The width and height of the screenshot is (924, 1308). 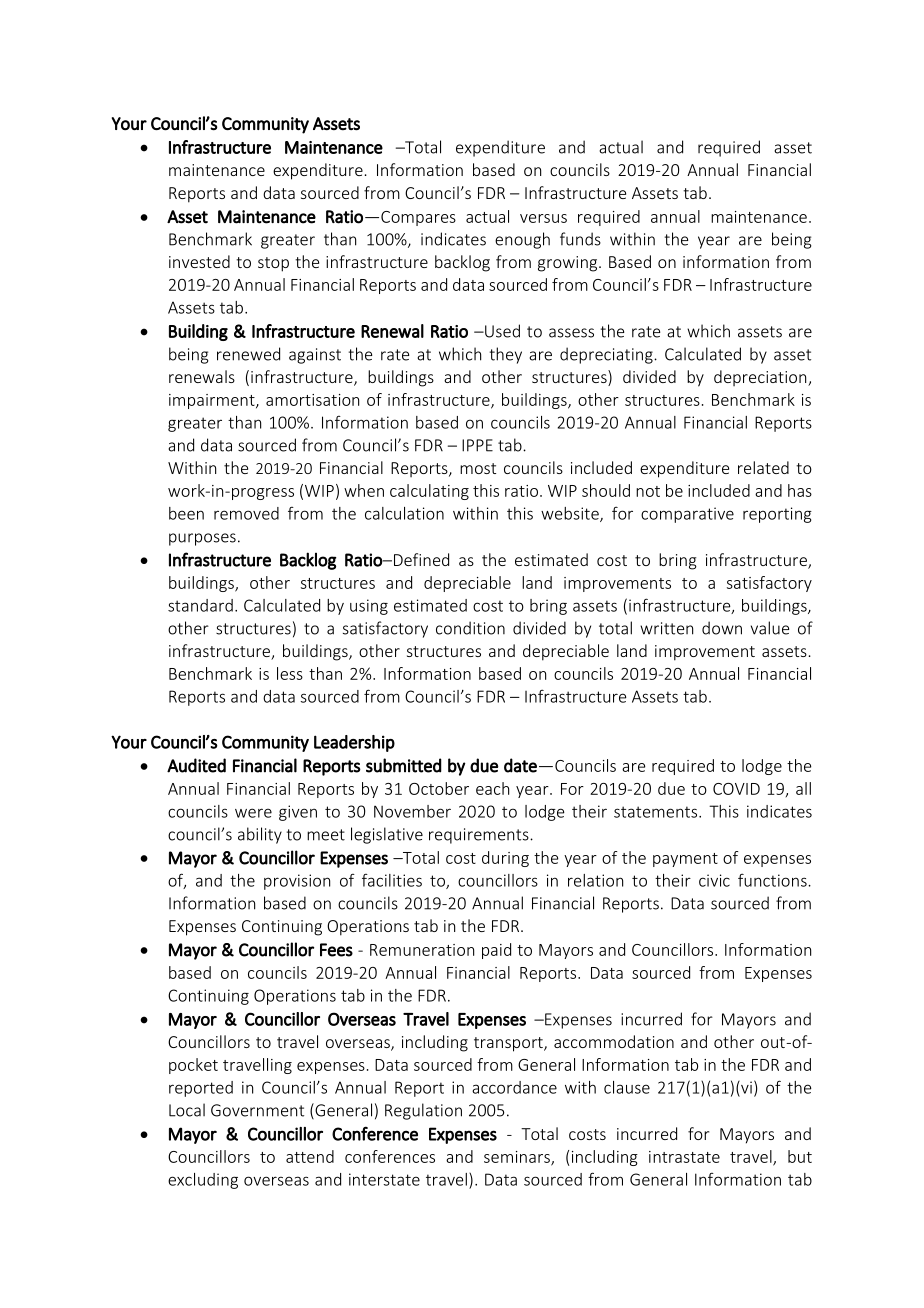 I want to click on paid, so click(x=496, y=951).
